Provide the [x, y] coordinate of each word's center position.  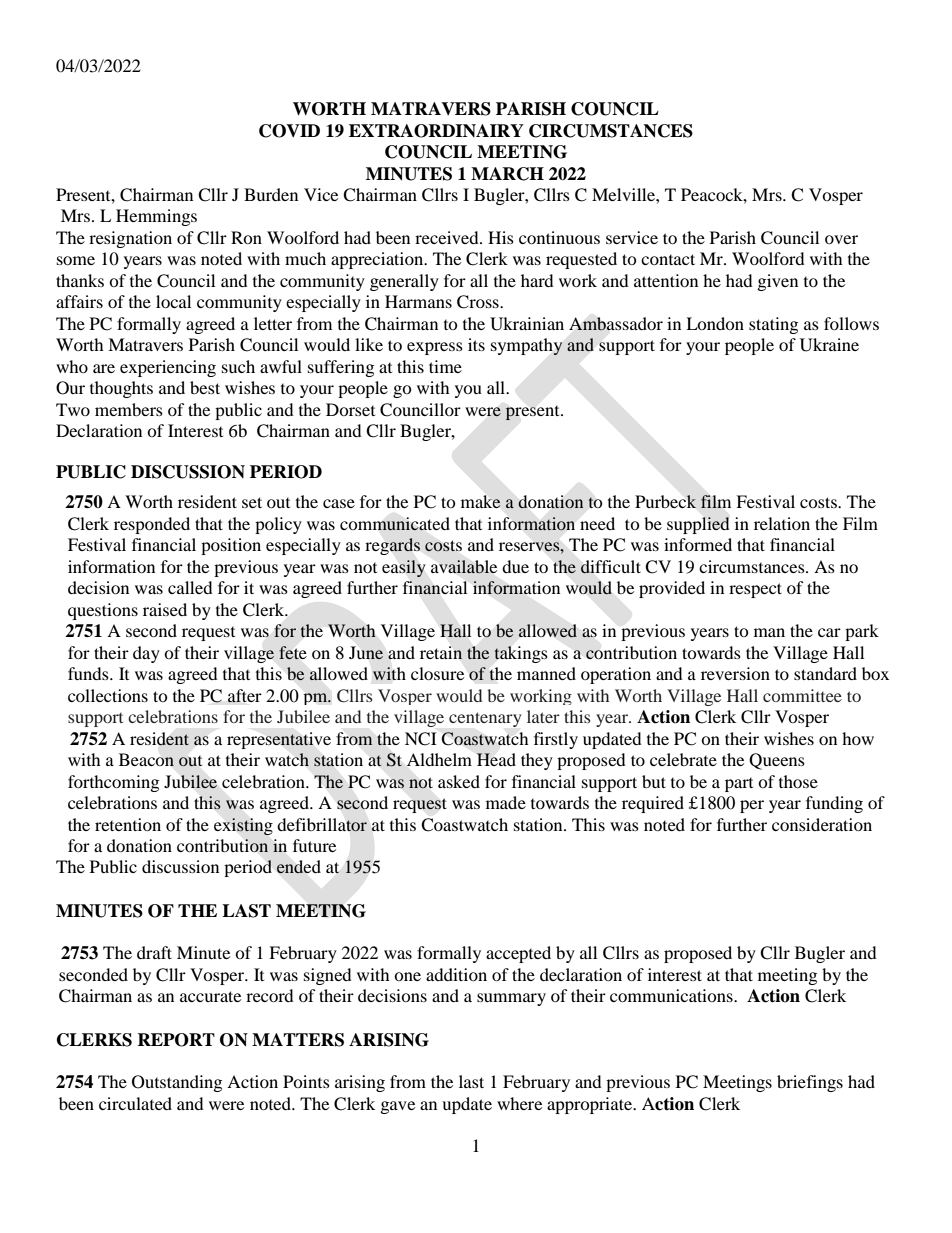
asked [459, 781]
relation [782, 523]
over [841, 239]
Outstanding [177, 1083]
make [481, 501]
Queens [777, 761]
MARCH [507, 174]
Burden [271, 194]
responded [152, 525]
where [519, 1103]
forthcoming [113, 783]
